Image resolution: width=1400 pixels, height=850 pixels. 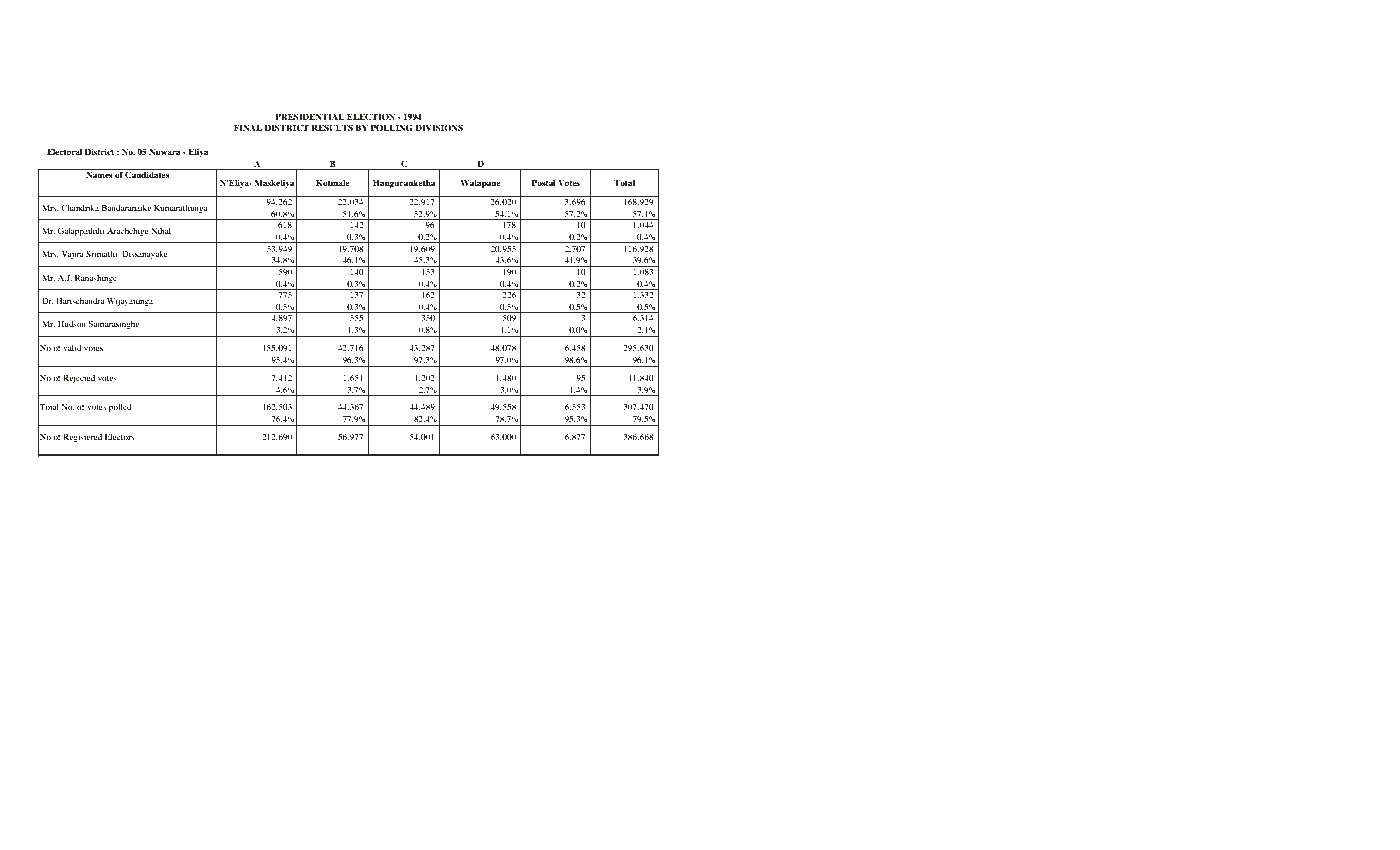 What do you see at coordinates (147, 174) in the screenshot?
I see `Candidates` at bounding box center [147, 174].
